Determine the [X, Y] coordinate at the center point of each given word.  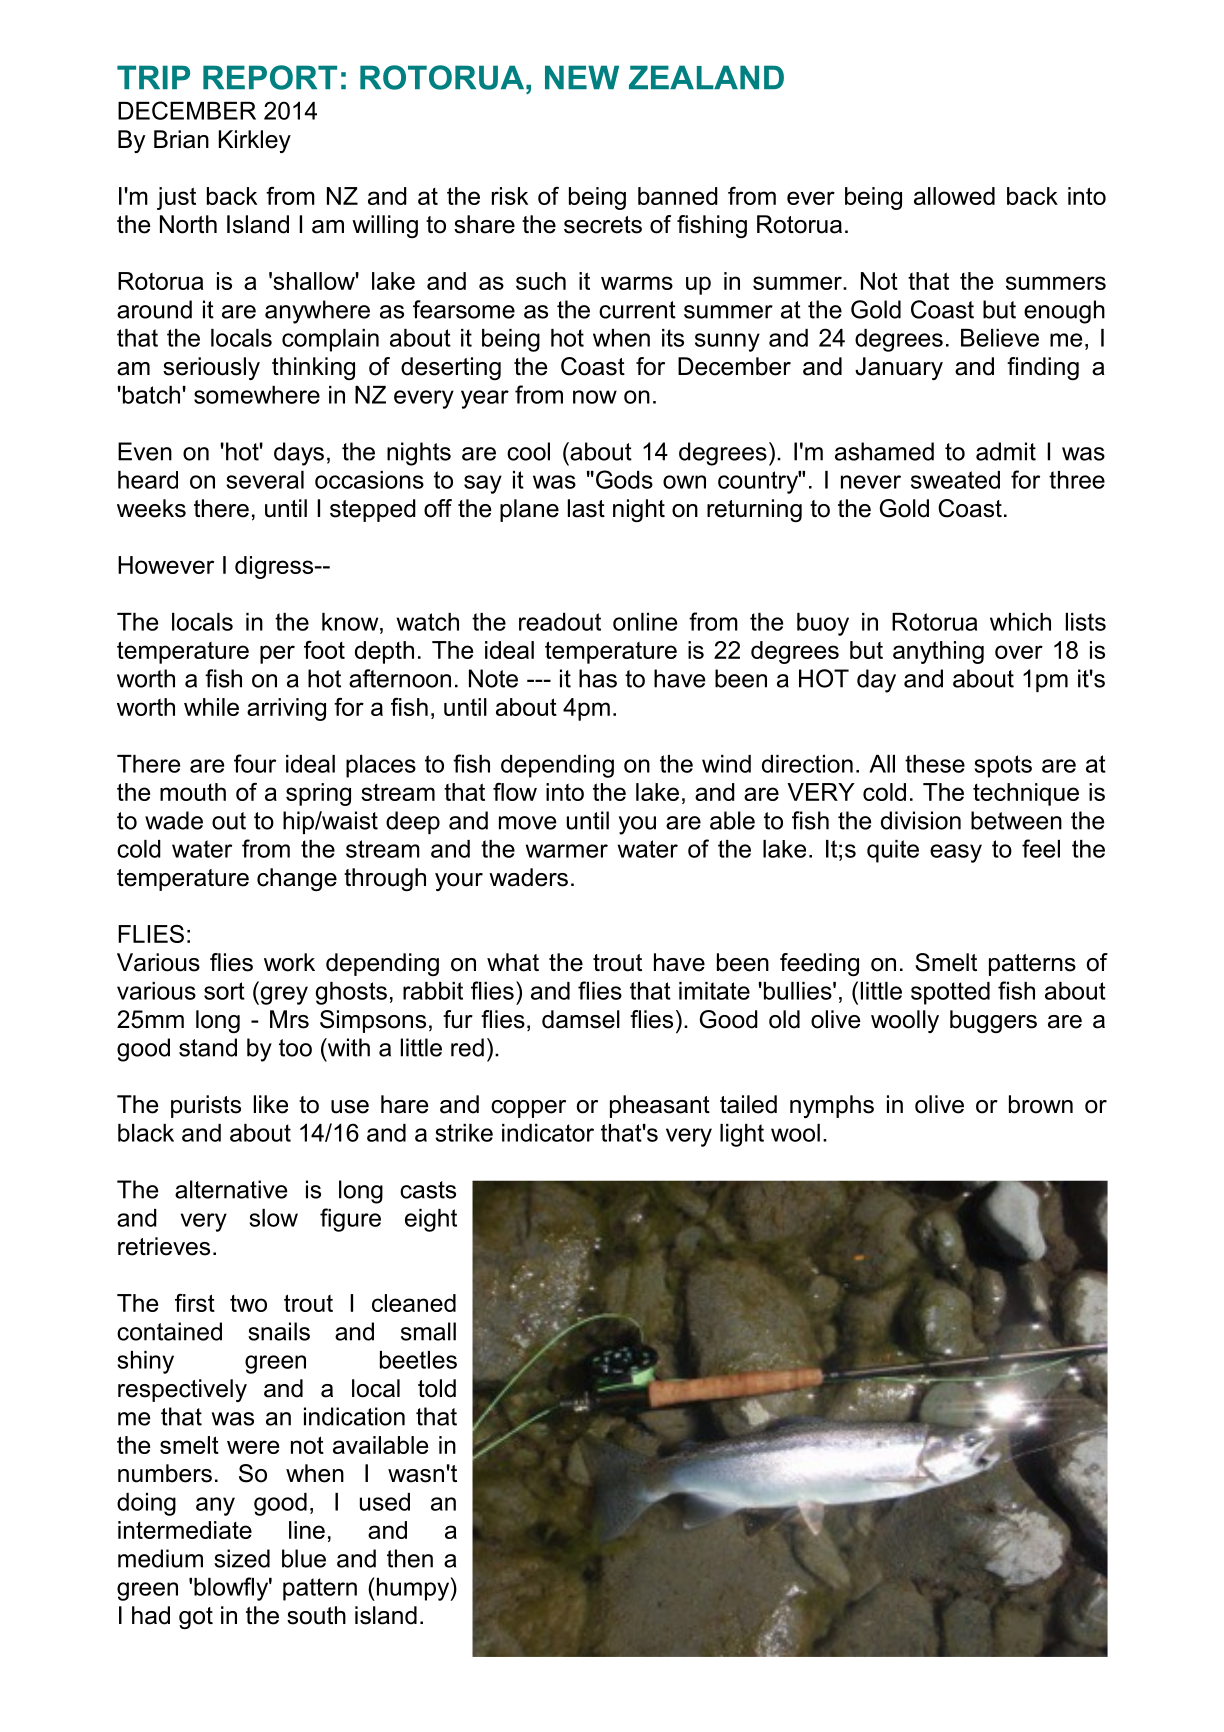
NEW [582, 77]
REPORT [270, 77]
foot [324, 650]
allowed [954, 196]
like [271, 1104]
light [742, 1135]
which [1020, 622]
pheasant [660, 1106]
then [410, 1558]
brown [1041, 1104]
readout [560, 622]
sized [242, 1558]
